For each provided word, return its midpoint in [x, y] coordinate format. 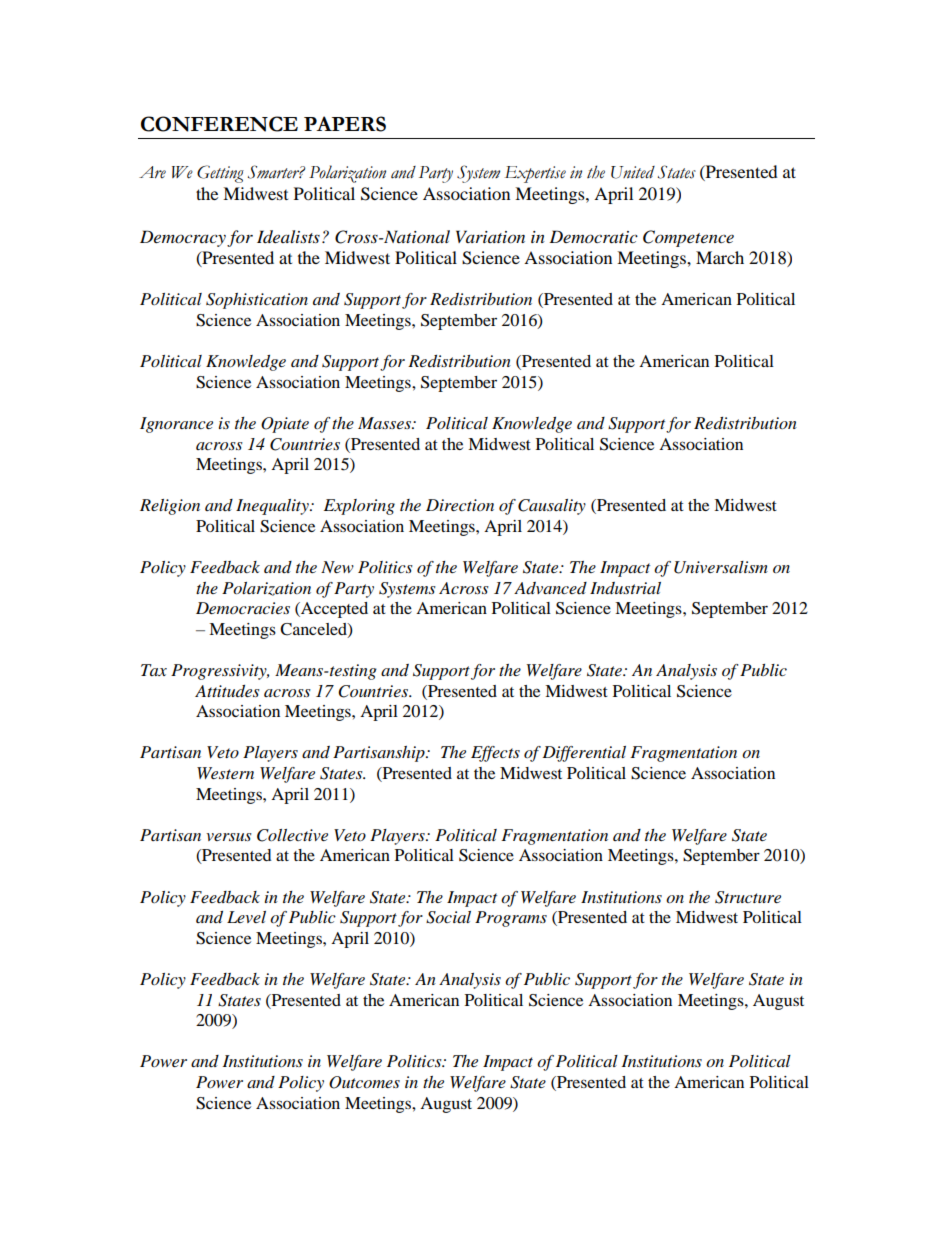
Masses [385, 423]
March [720, 257]
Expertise [535, 174]
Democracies [243, 608]
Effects [495, 754]
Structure [748, 897]
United [633, 172]
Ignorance [176, 425]
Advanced [550, 588]
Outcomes [364, 1082]
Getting [220, 174]
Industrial [625, 588]
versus [229, 837]
